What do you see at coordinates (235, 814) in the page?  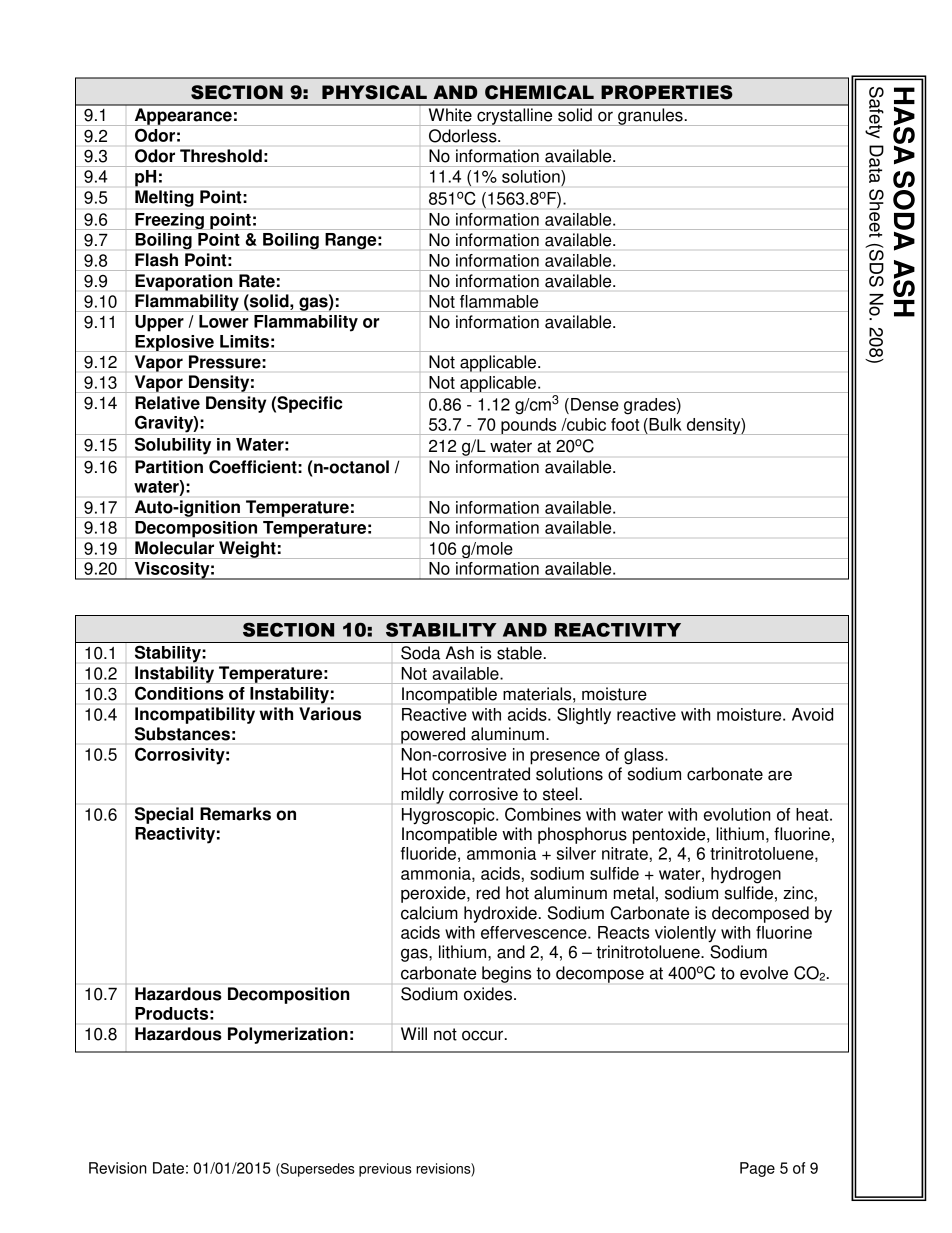 I see `Remarks` at bounding box center [235, 814].
